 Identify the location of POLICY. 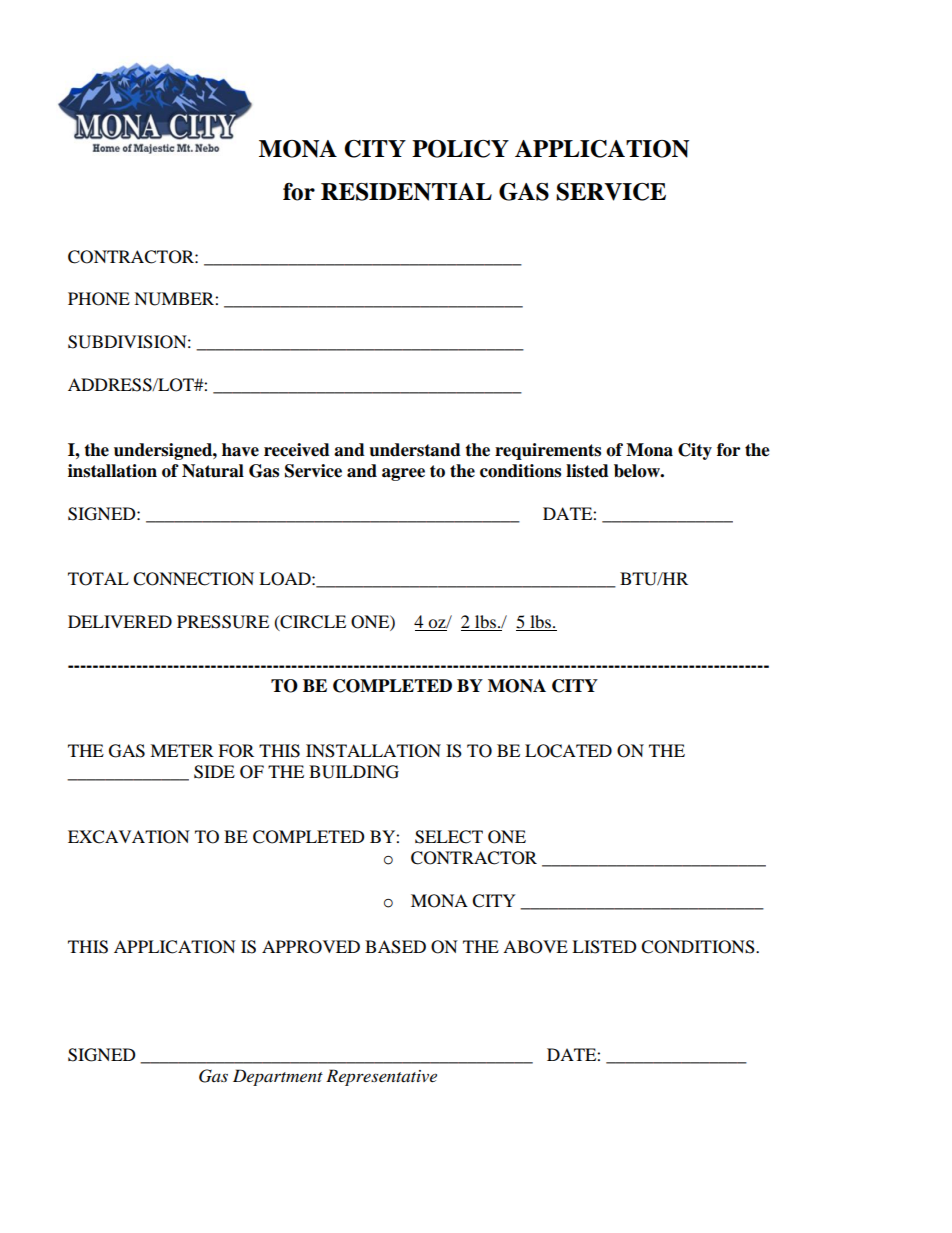
(460, 149).
